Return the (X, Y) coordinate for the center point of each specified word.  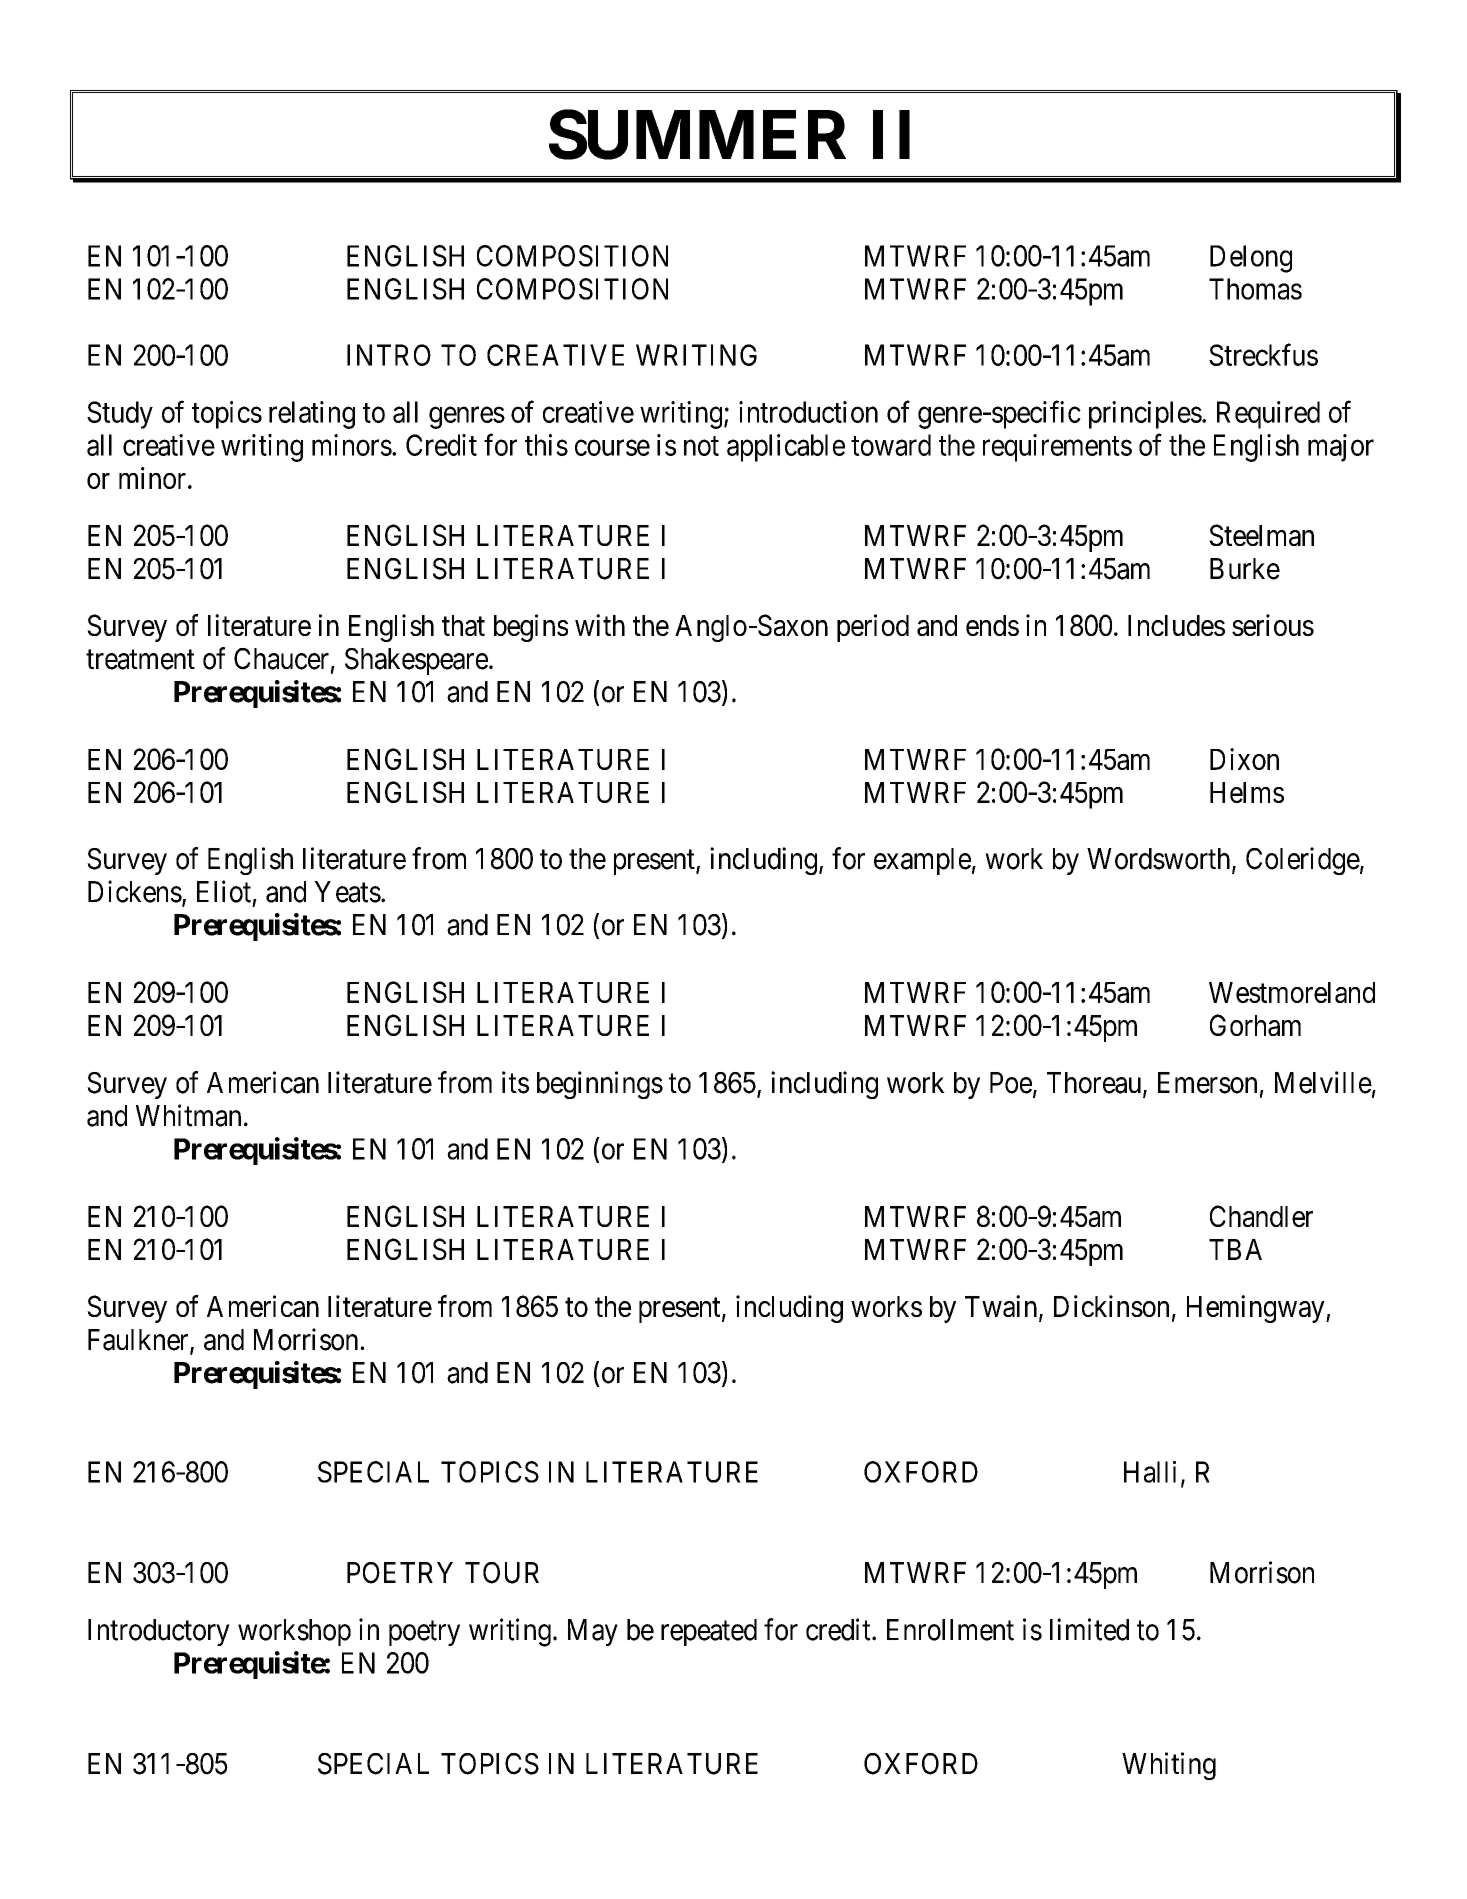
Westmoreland (1292, 992)
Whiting (1169, 1766)
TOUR (502, 1573)
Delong (1251, 259)
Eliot (224, 891)
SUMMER (697, 135)
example (922, 861)
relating (312, 415)
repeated (709, 1632)
